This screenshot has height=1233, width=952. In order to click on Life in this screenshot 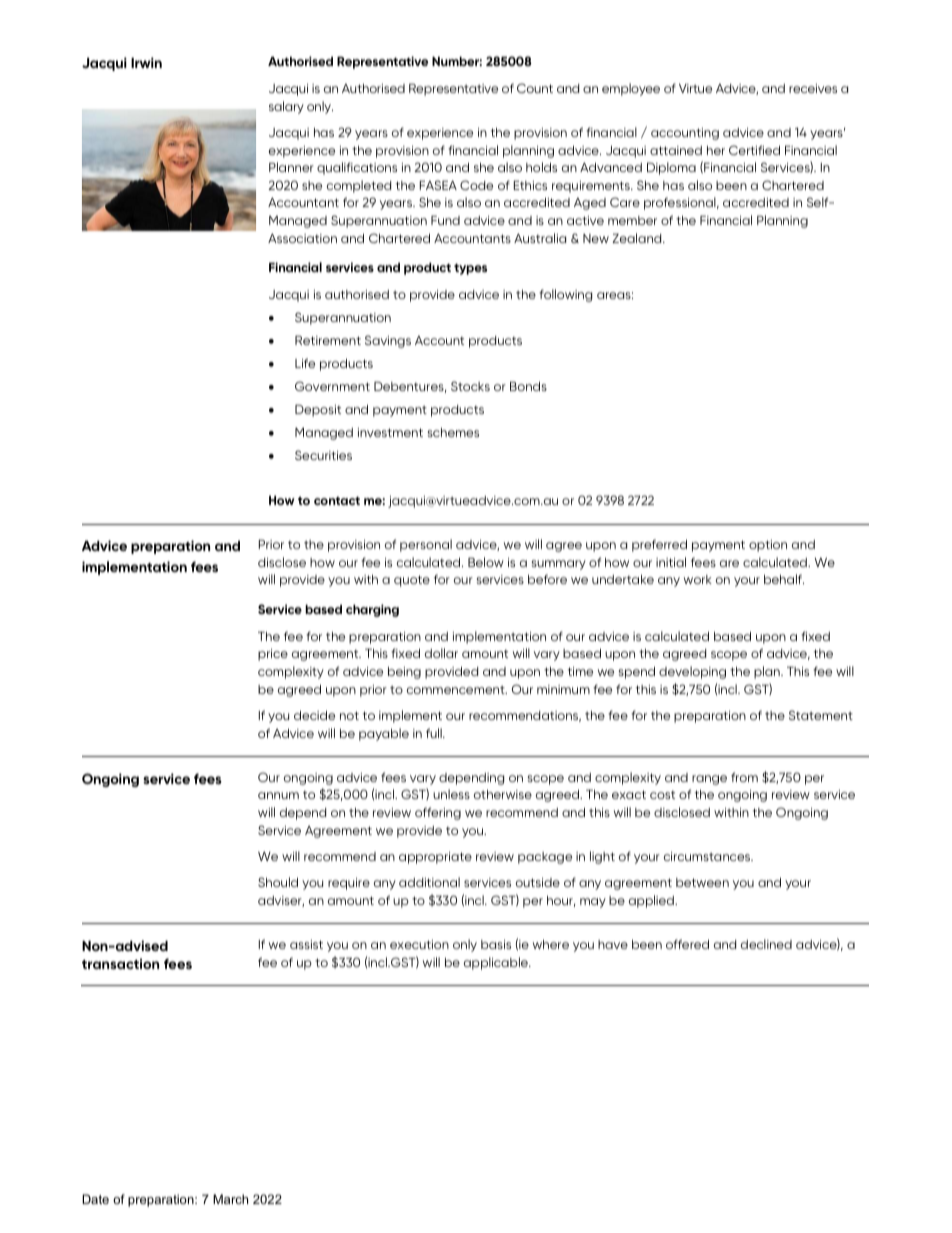, I will do `click(305, 363)`.
